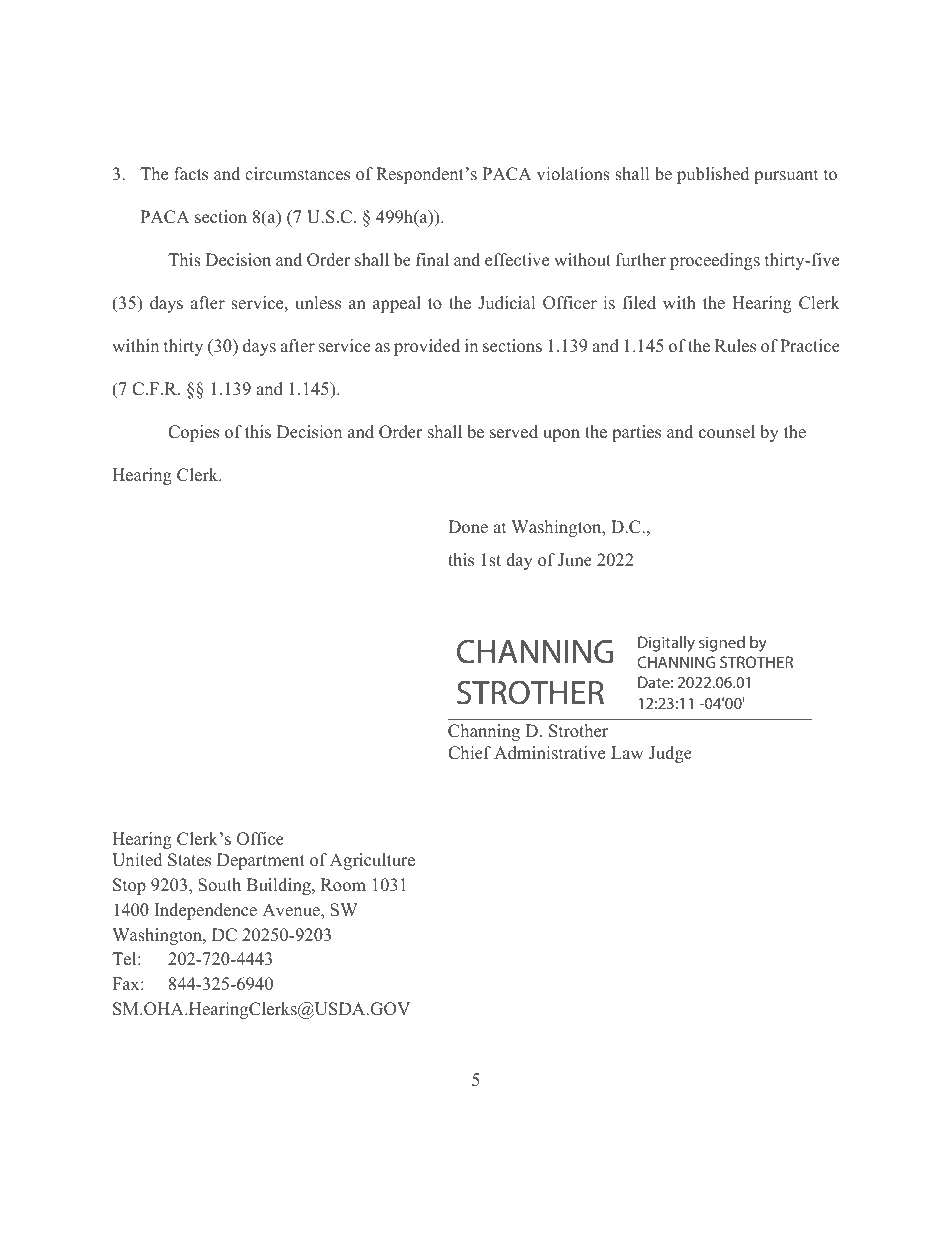  What do you see at coordinates (219, 885) in the screenshot?
I see `South` at bounding box center [219, 885].
